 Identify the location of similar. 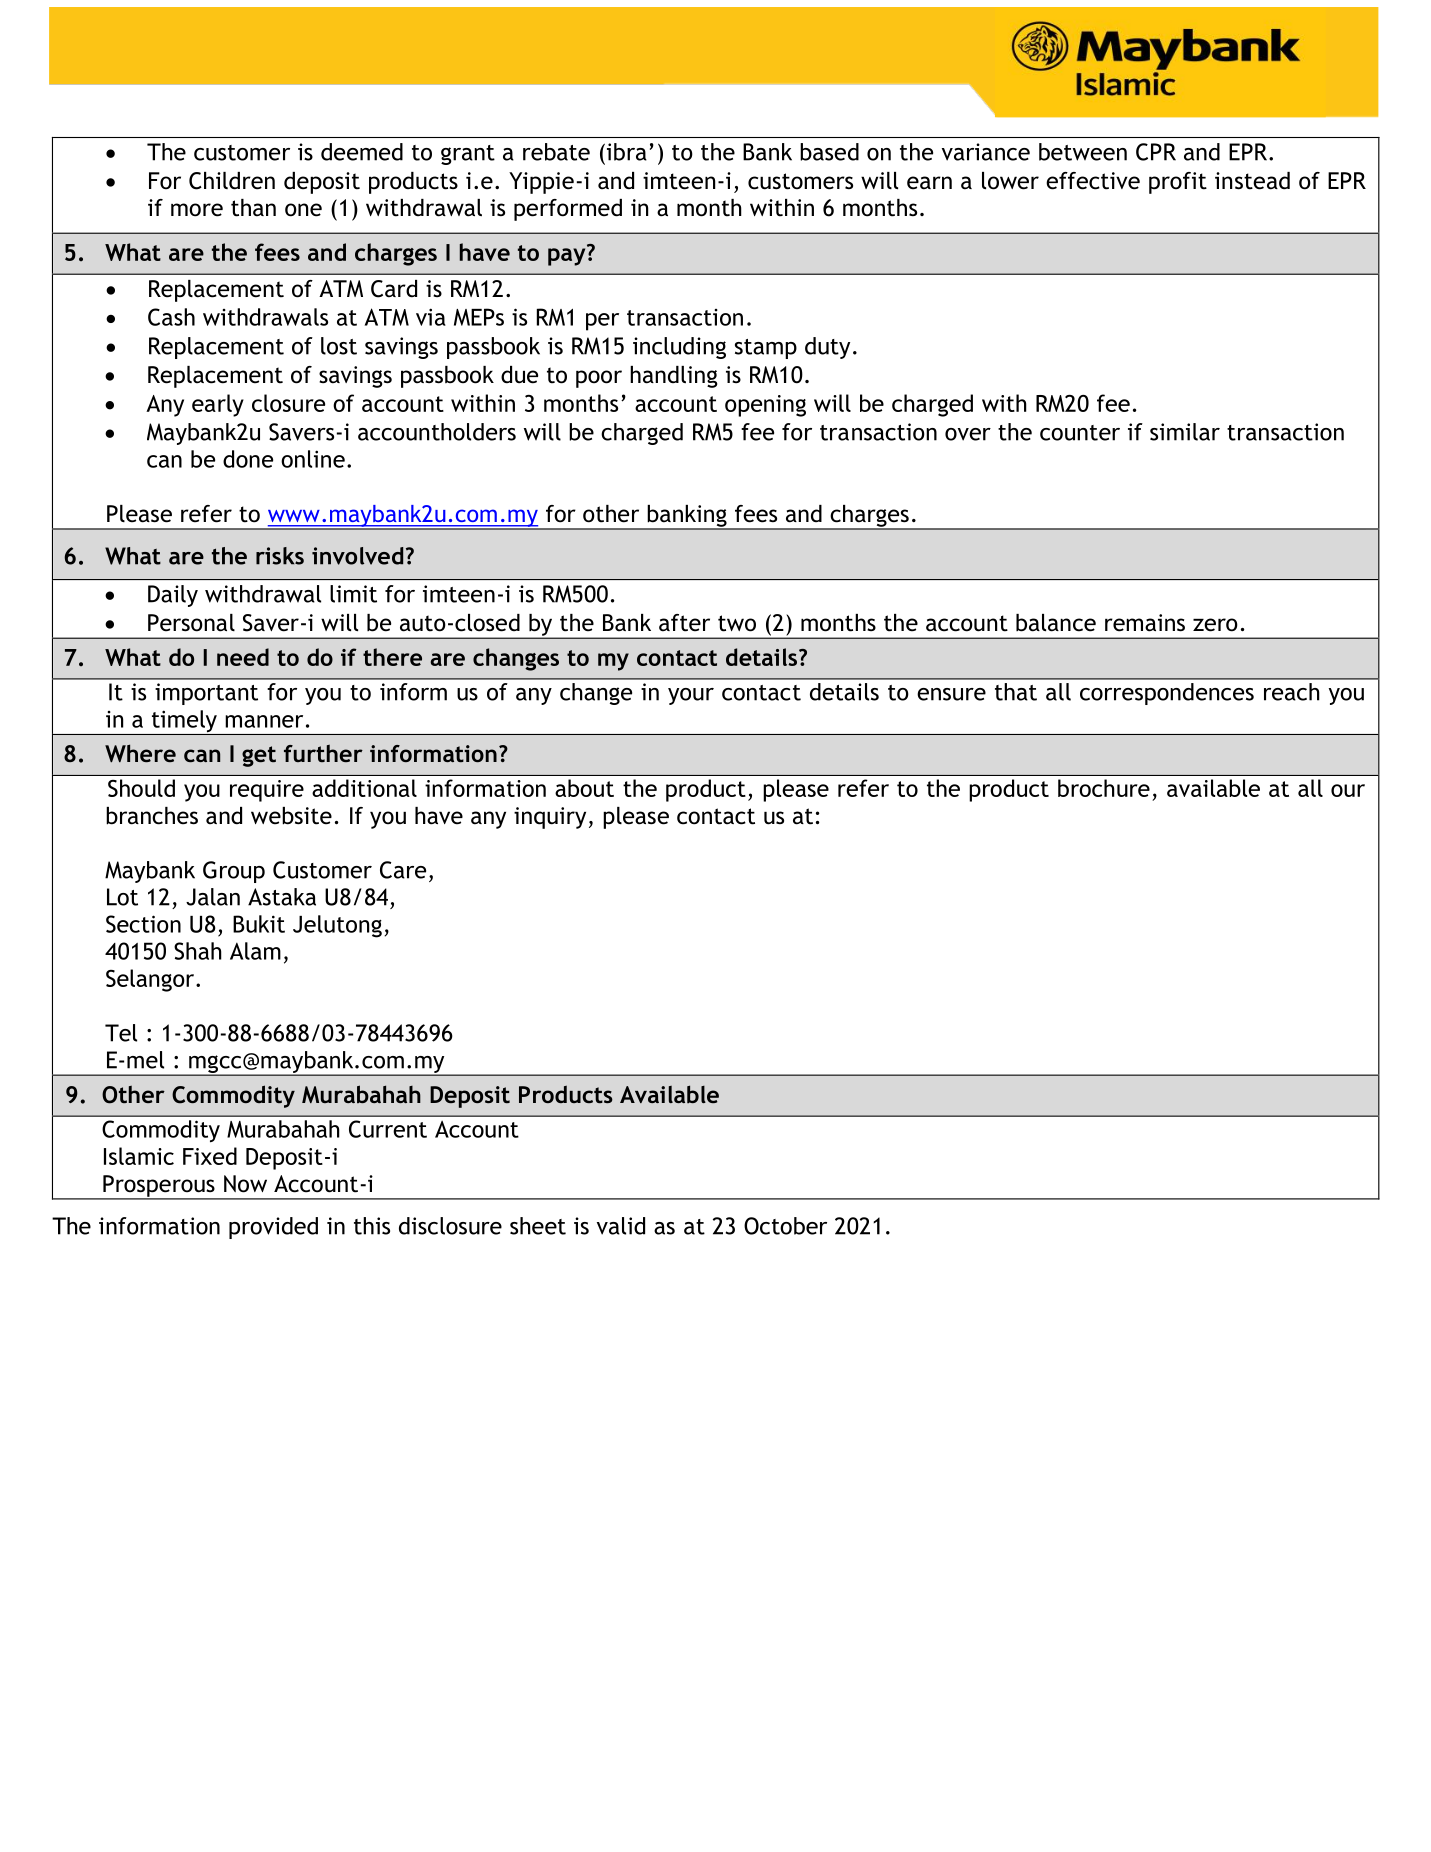
(1185, 432).
